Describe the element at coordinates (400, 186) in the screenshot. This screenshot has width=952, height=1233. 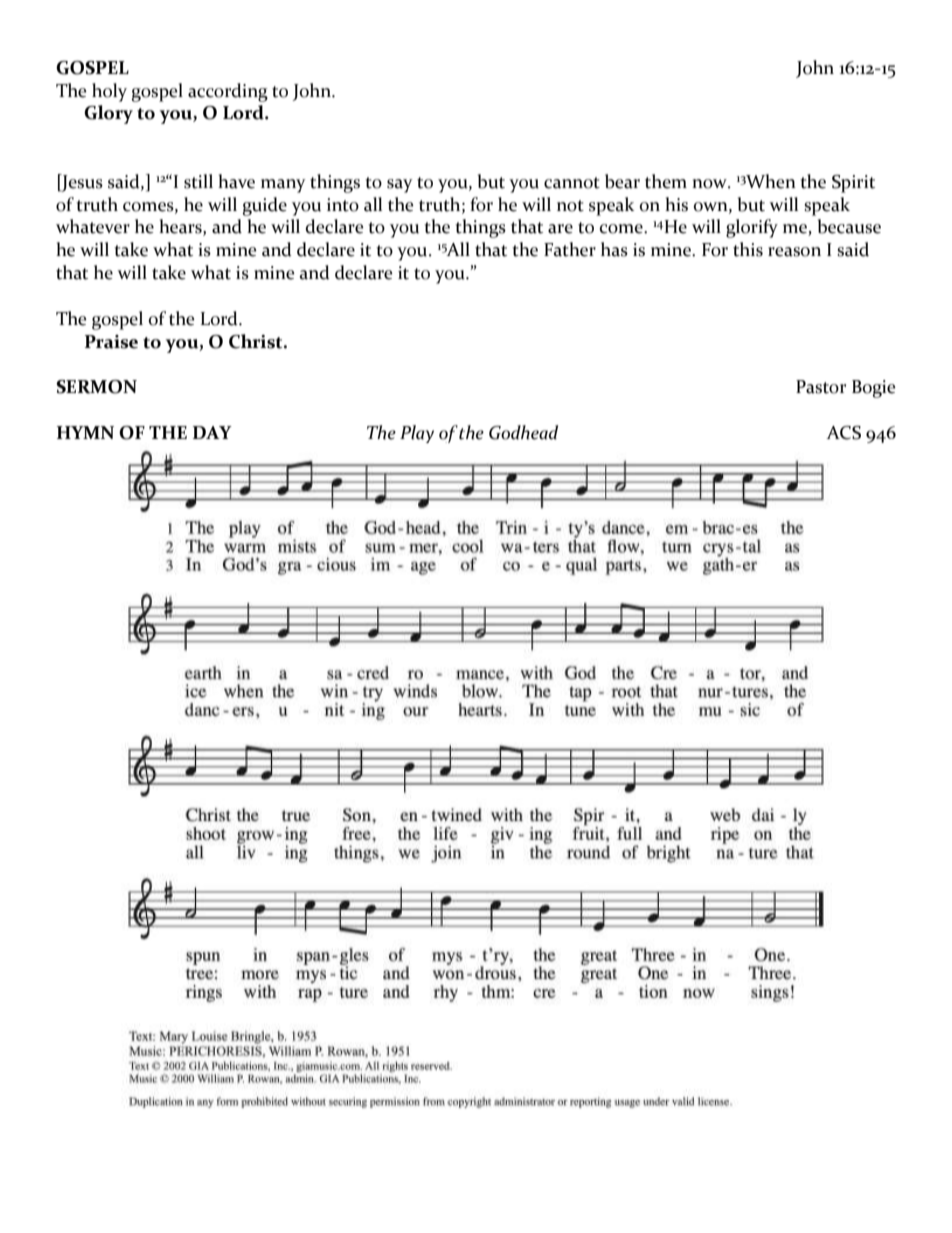
I see `say` at that location.
